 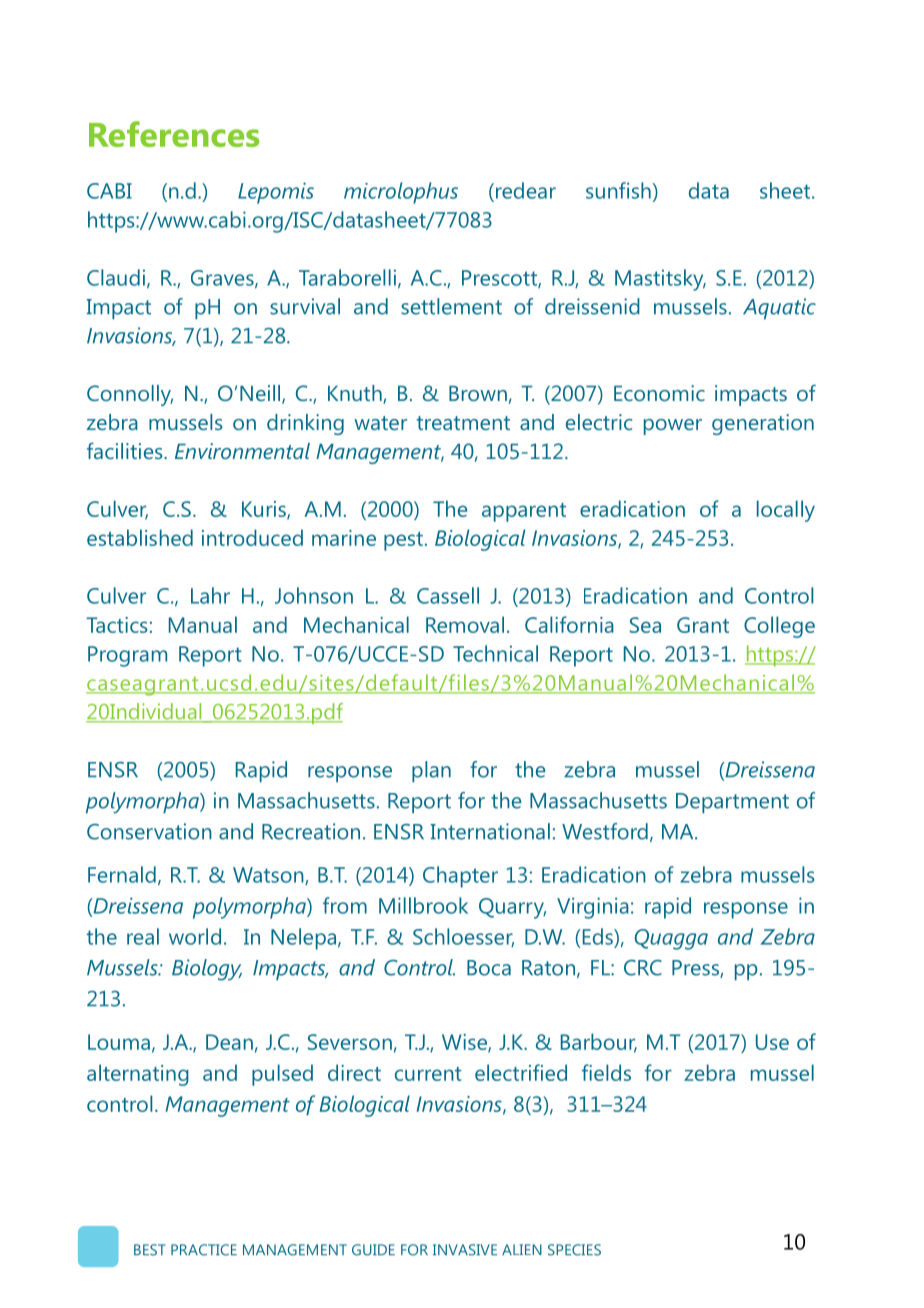 I want to click on References, so click(x=174, y=134).
